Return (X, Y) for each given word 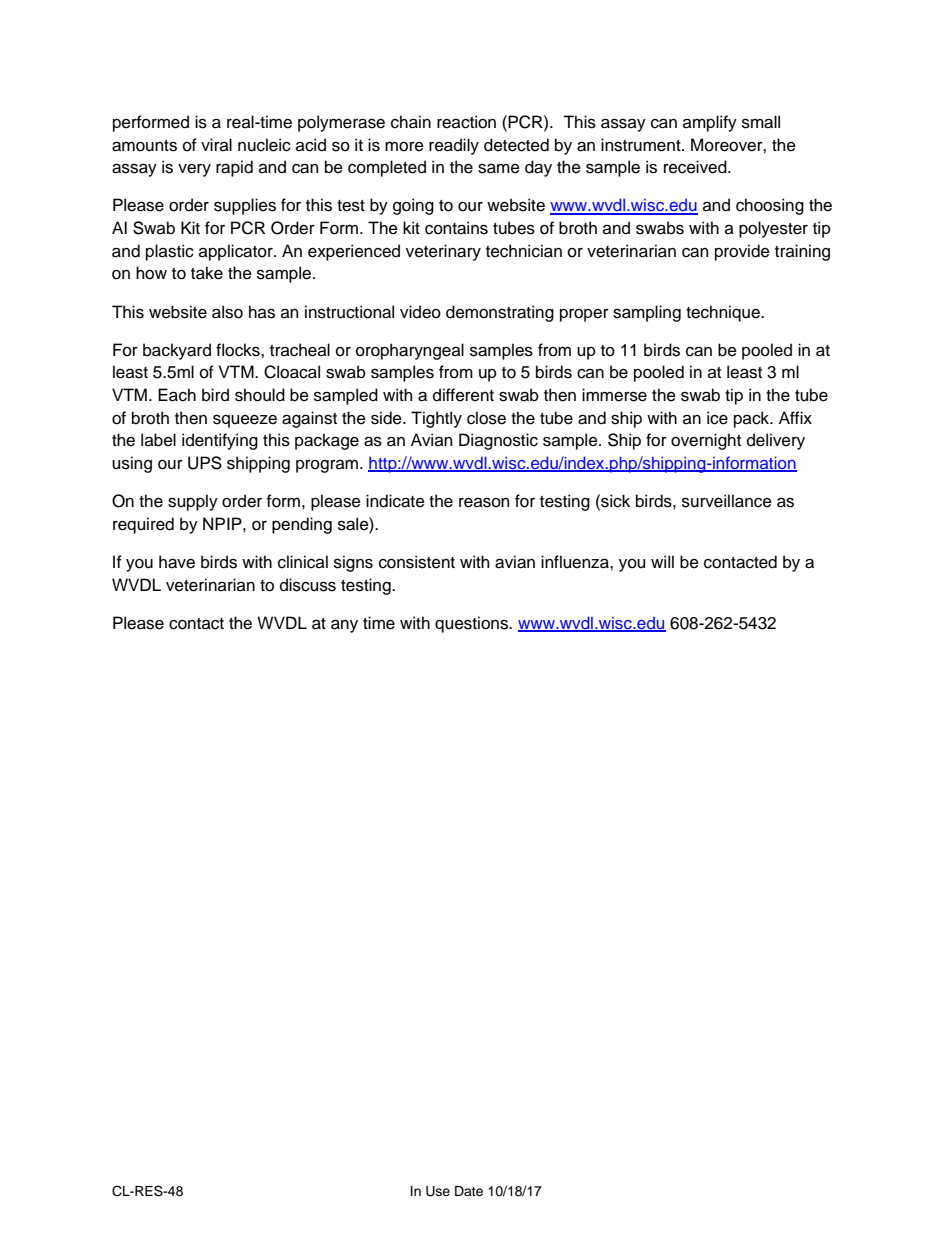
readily (454, 146)
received (696, 167)
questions (472, 624)
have (177, 562)
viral (216, 145)
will (662, 561)
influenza (576, 562)
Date (469, 1191)
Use (438, 1191)
